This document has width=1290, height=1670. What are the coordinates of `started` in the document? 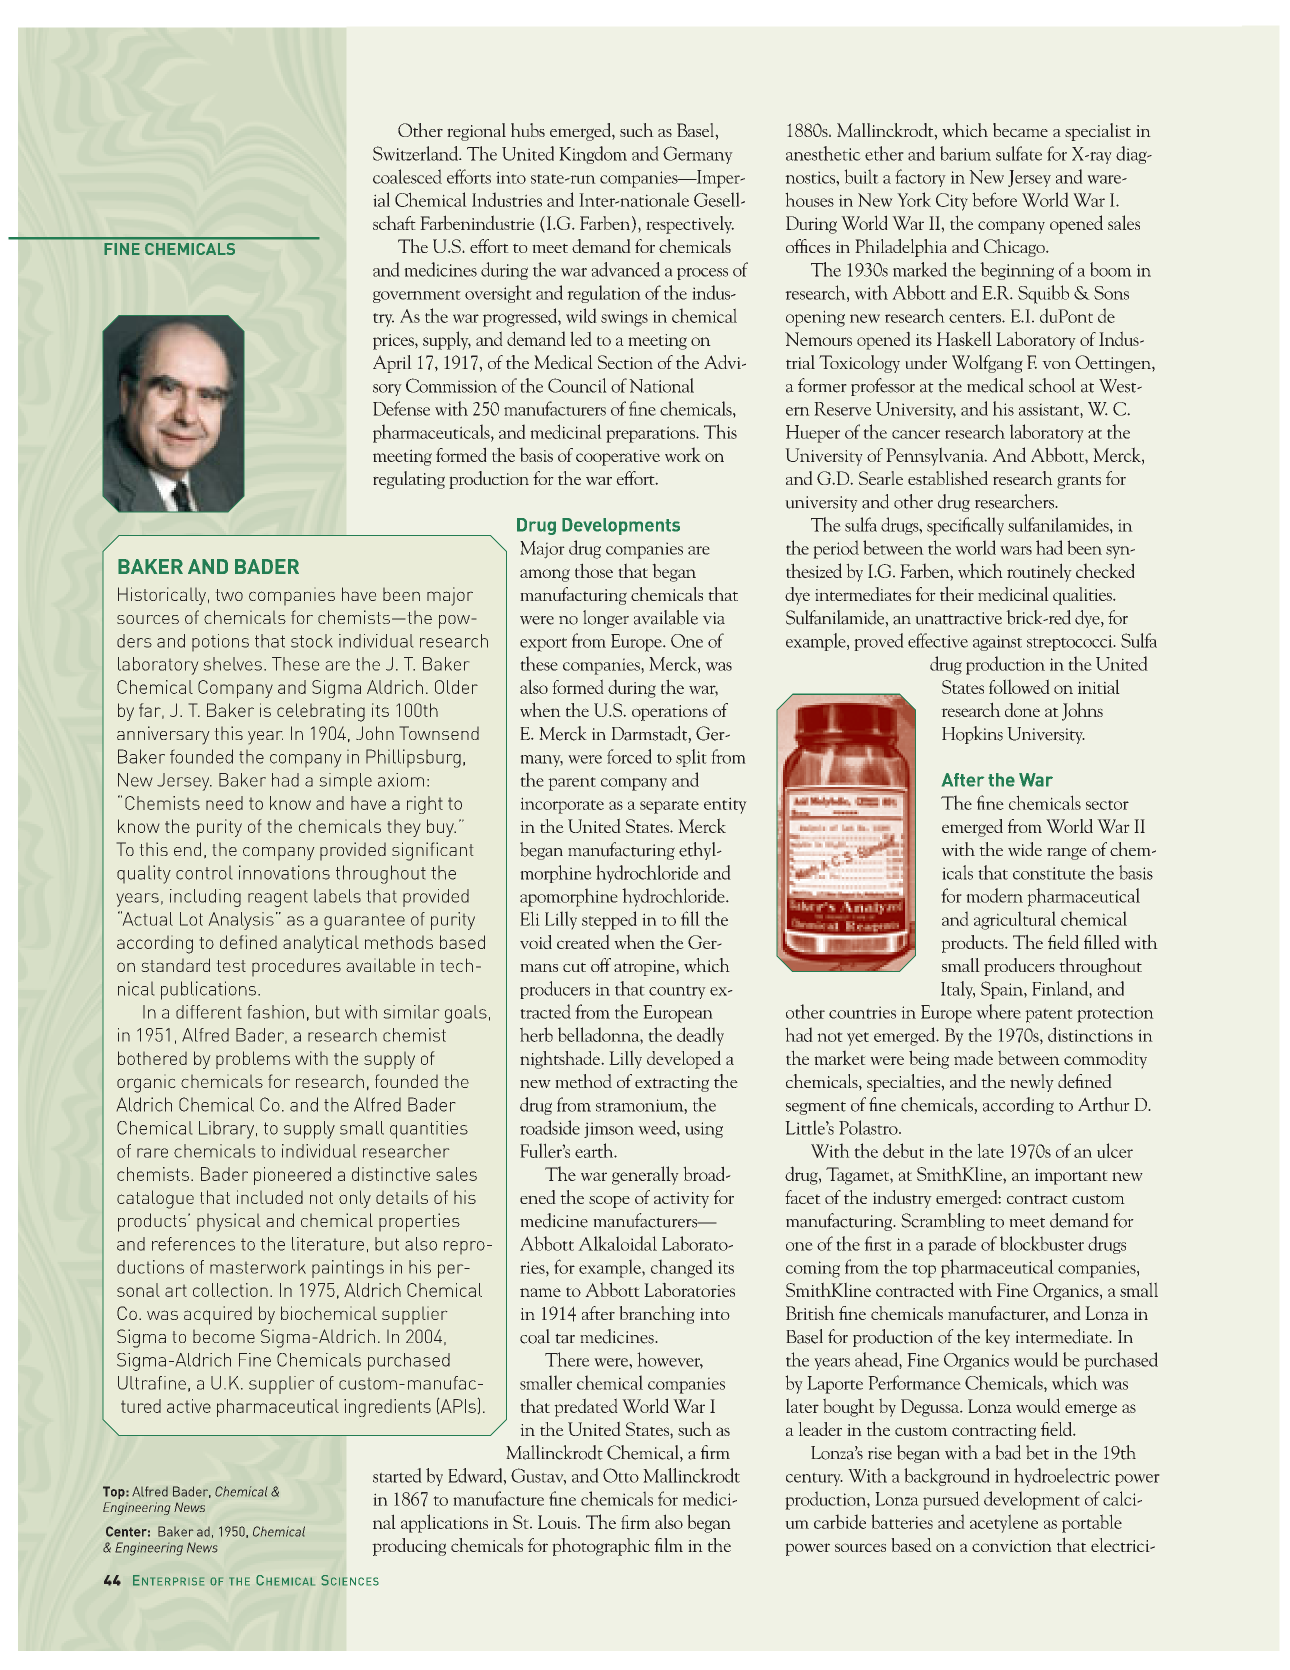 It's located at (397, 1475).
